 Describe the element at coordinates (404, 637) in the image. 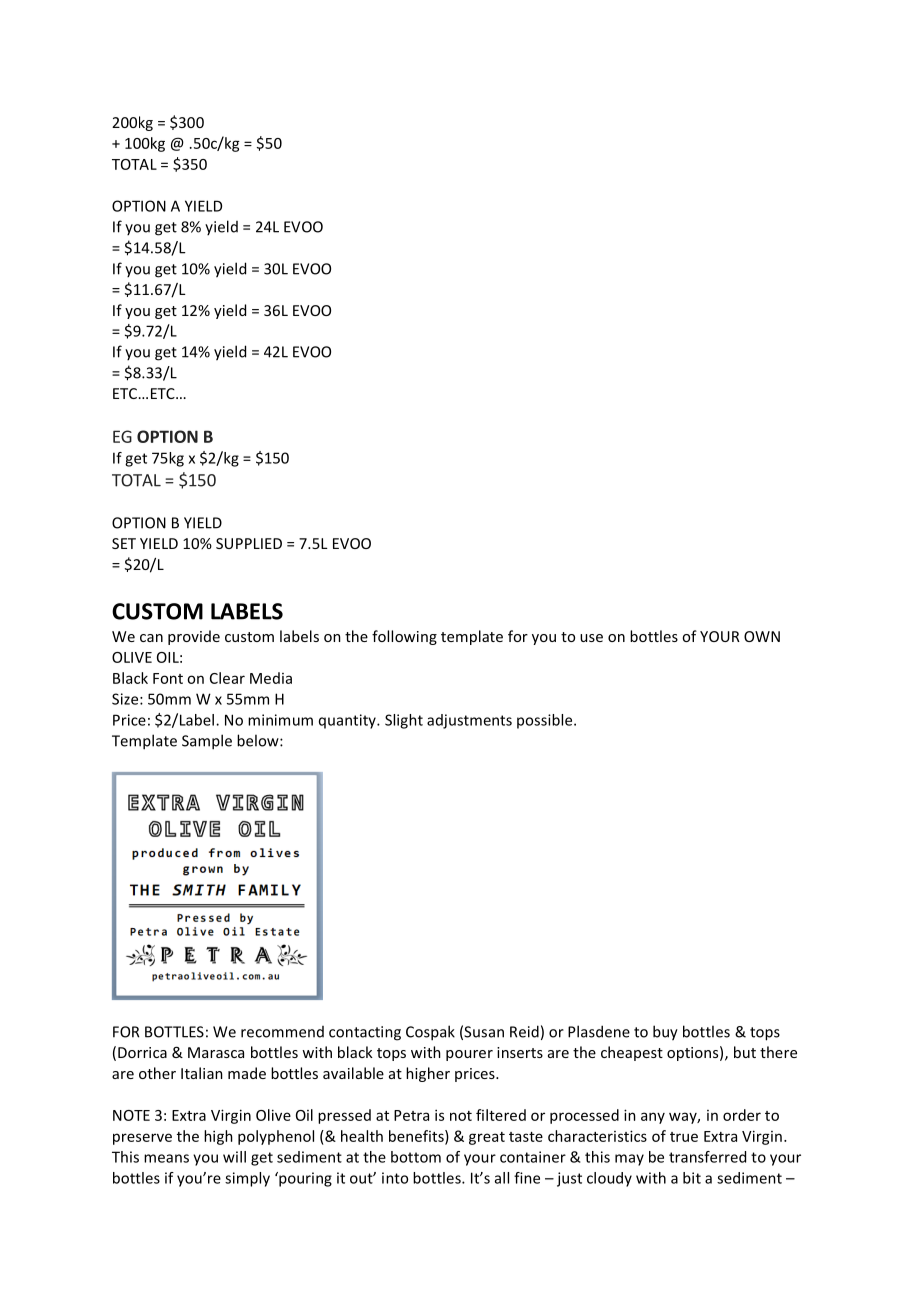

I see `following` at that location.
